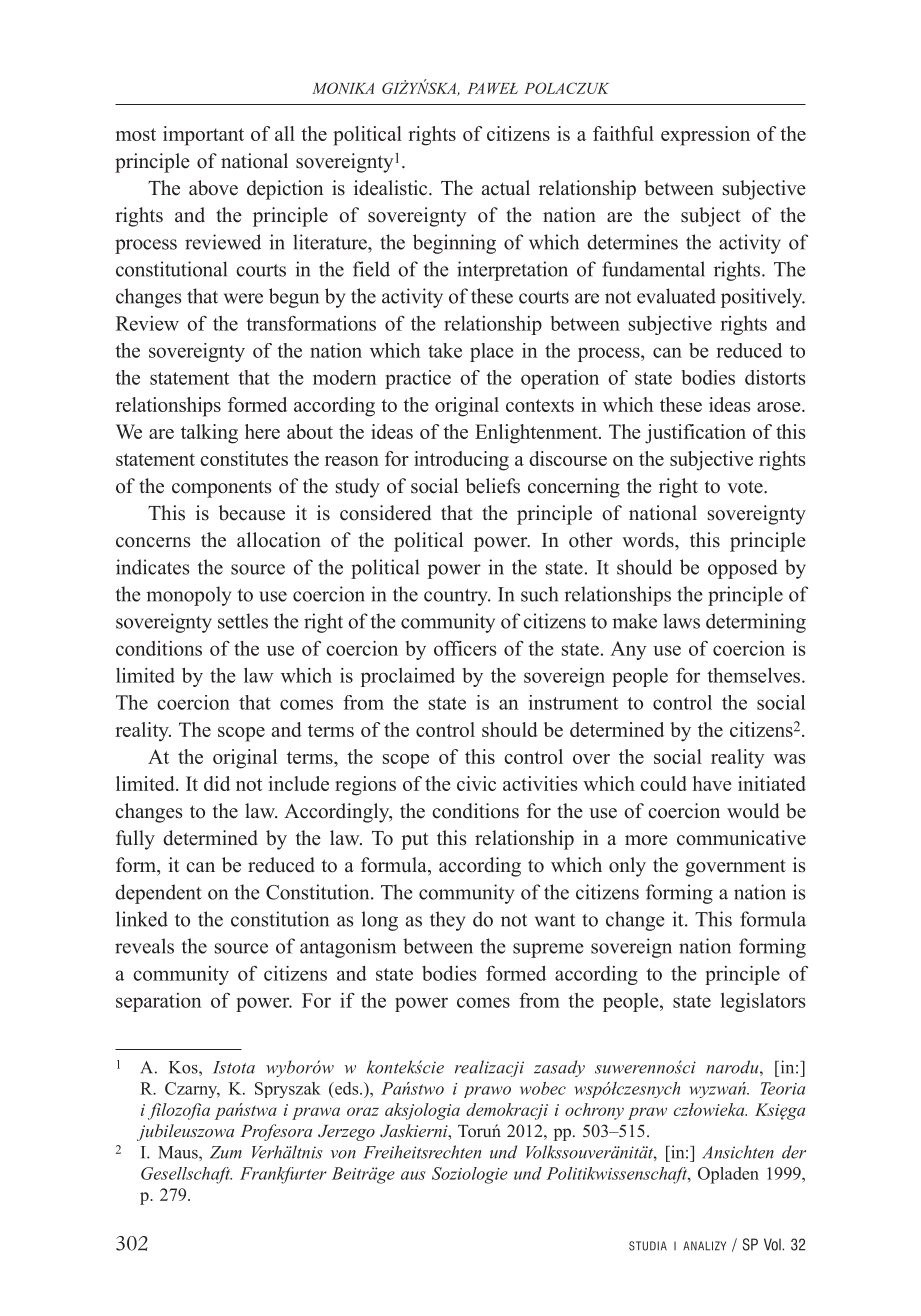 This screenshot has width=921, height=1316. Describe the element at coordinates (705, 136) in the screenshot. I see `expression` at that location.
